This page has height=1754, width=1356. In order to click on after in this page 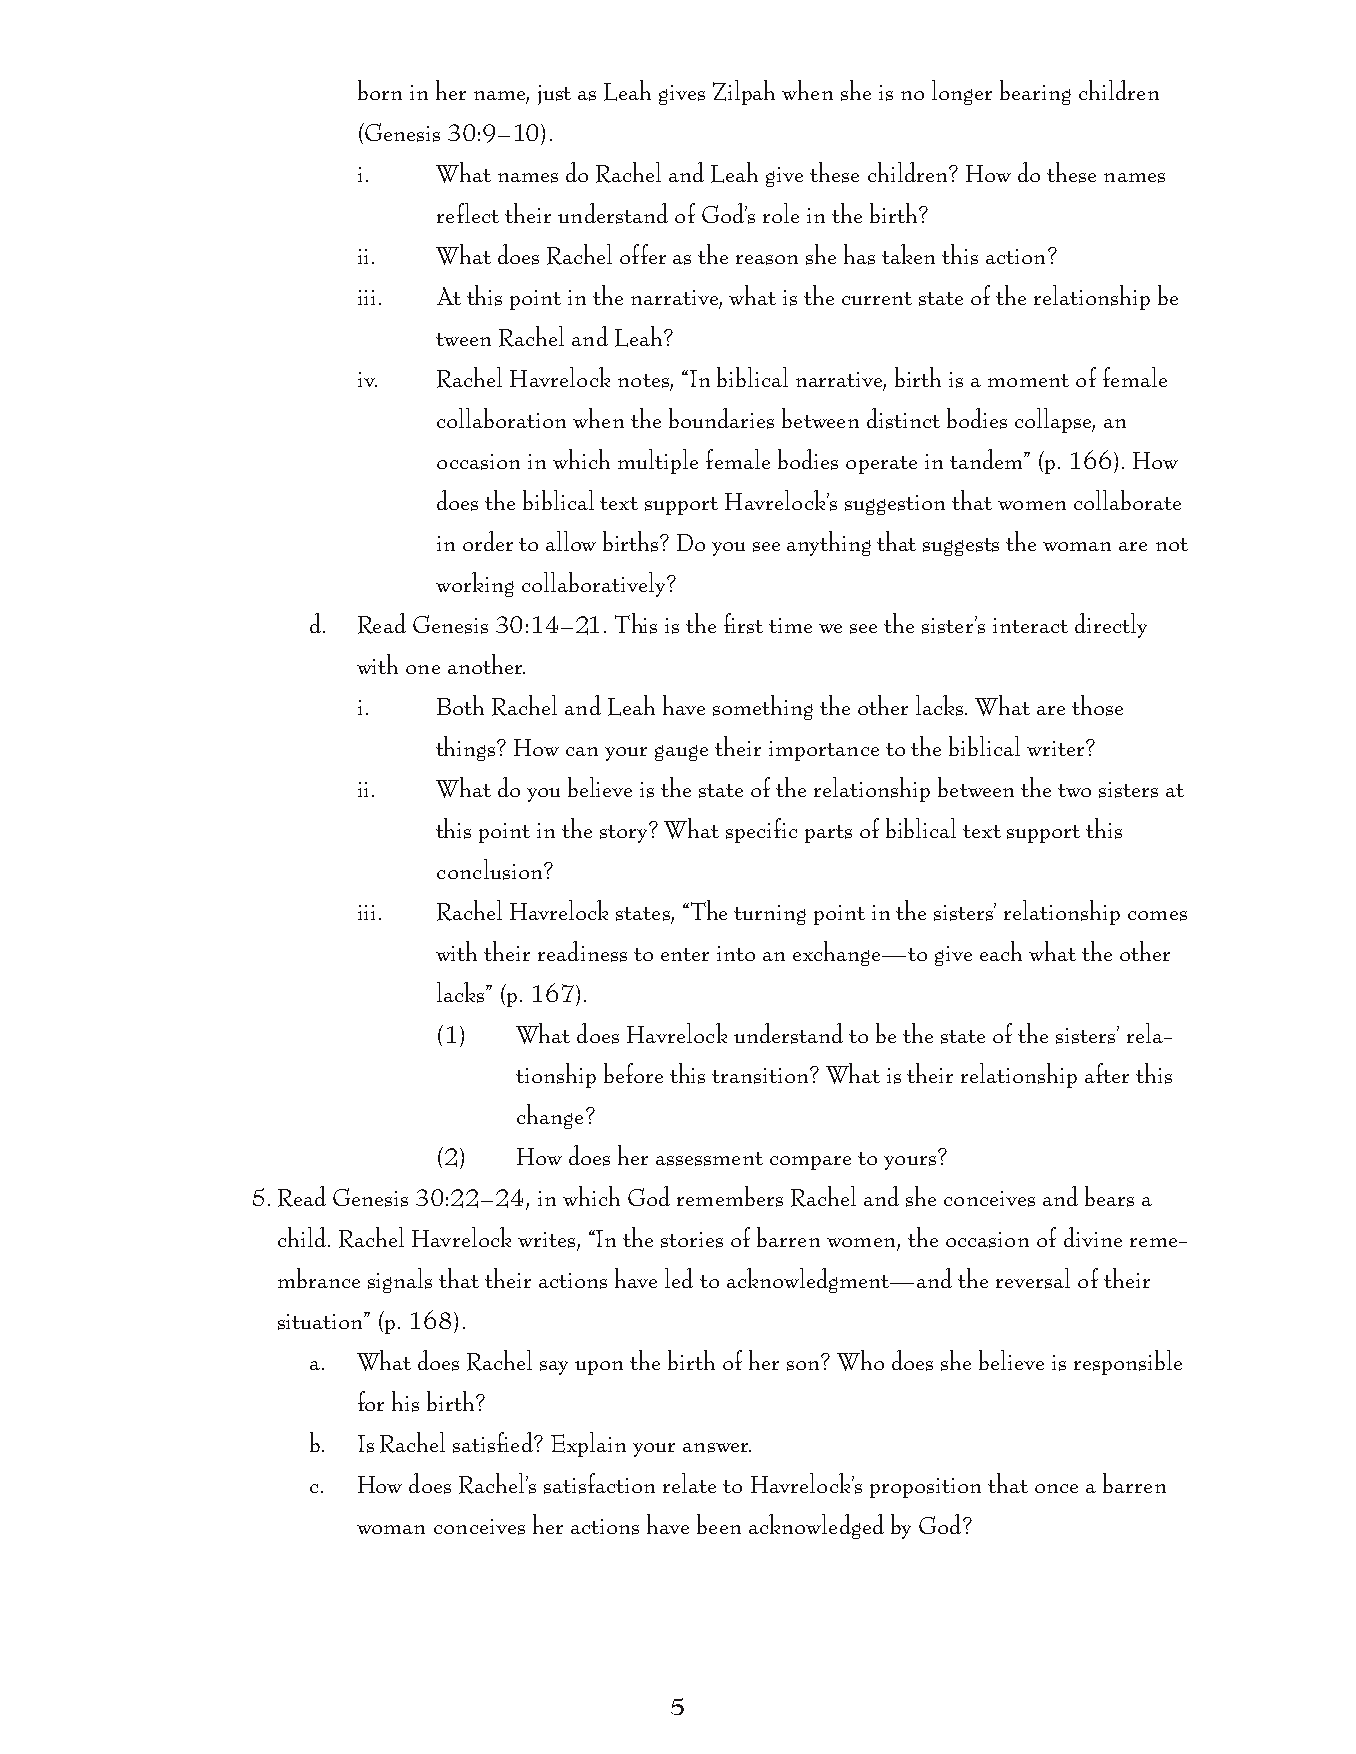, I will do `click(1107, 1073)`.
